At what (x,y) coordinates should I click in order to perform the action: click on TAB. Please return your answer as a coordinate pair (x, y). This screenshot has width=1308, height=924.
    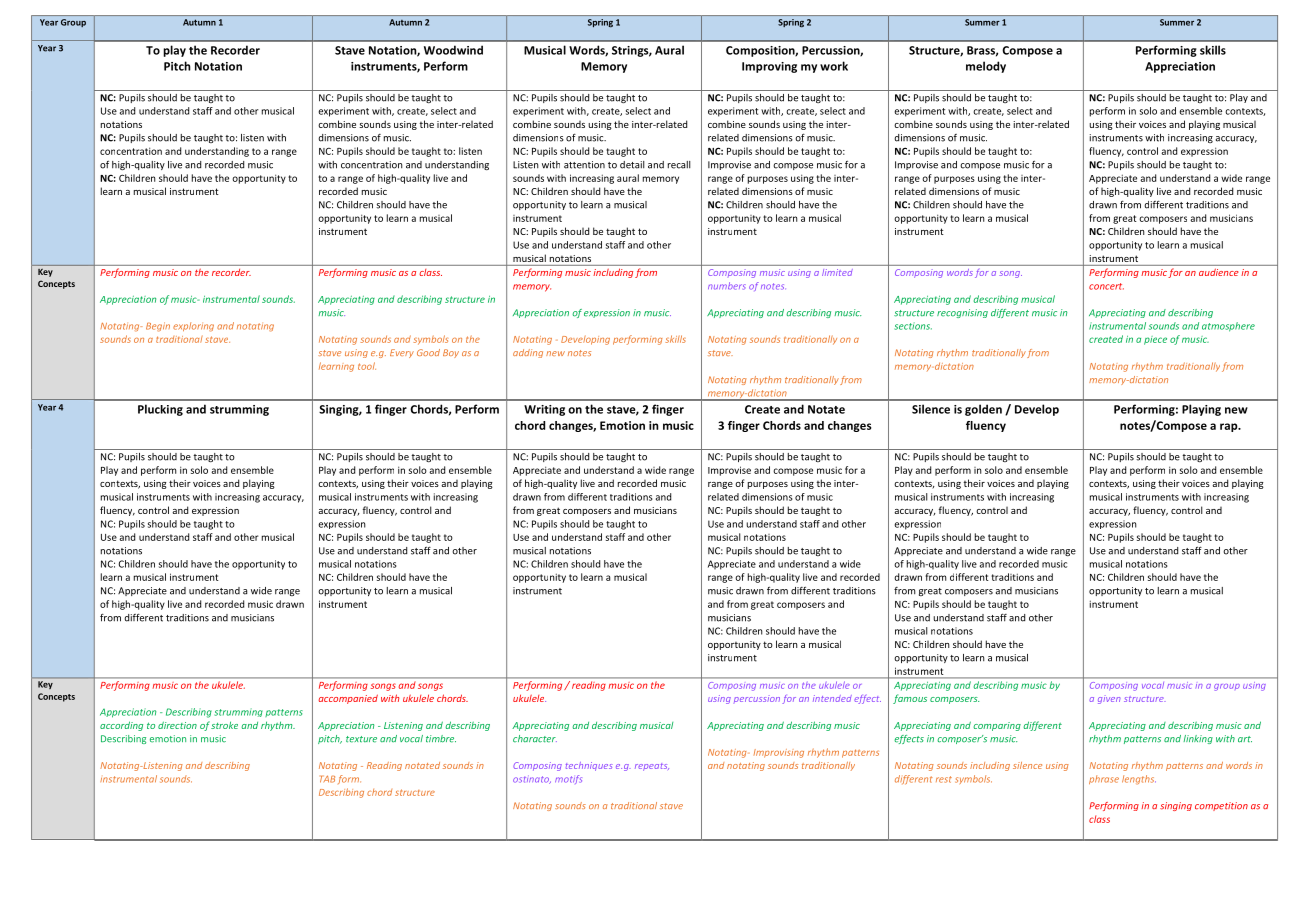
    Looking at the image, I should click on (327, 779).
